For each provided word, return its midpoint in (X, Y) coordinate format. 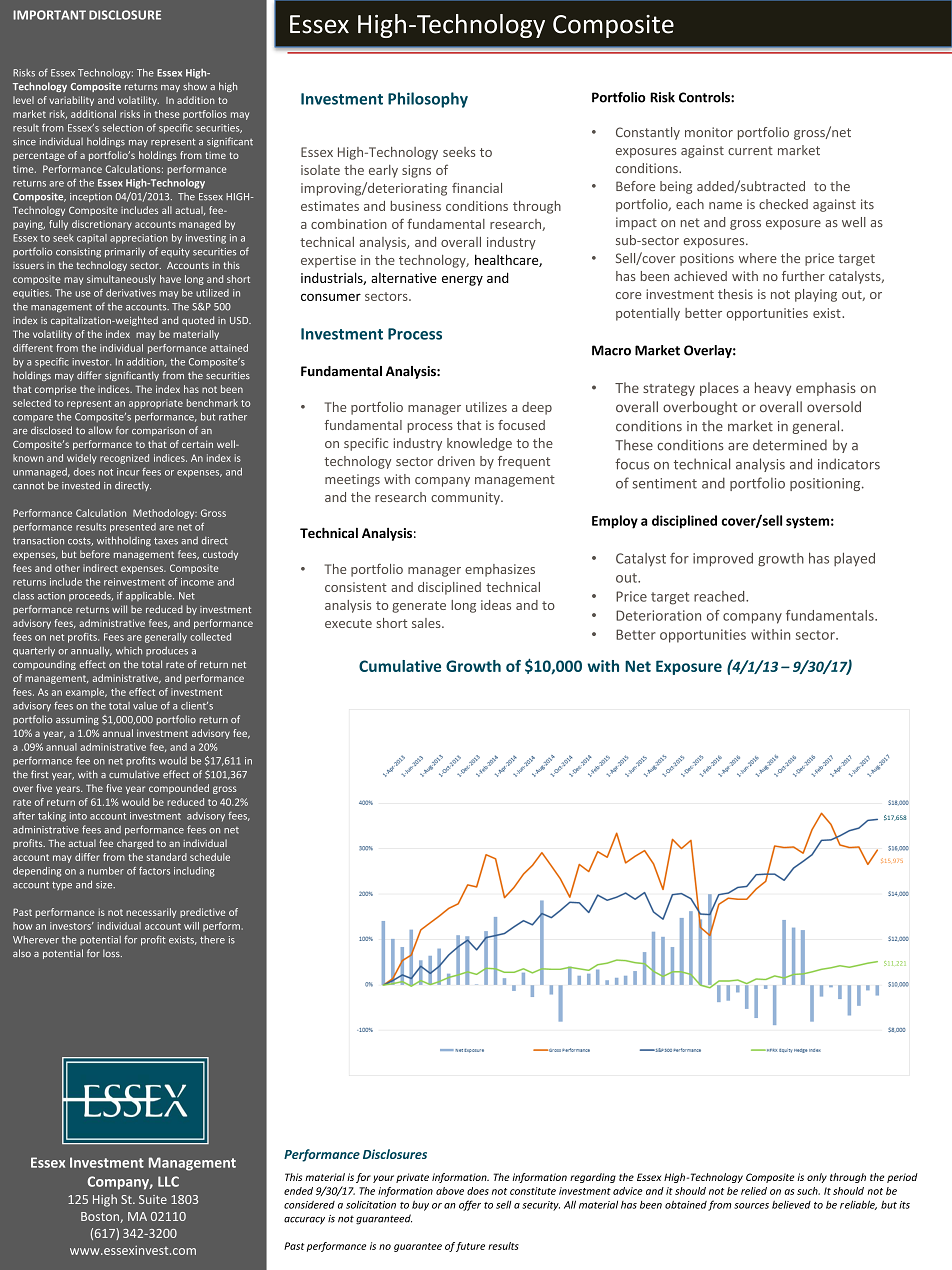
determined (790, 445)
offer (470, 1205)
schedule (210, 857)
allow (100, 430)
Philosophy (428, 100)
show (195, 86)
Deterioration (658, 615)
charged (135, 844)
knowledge (479, 444)
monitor (709, 132)
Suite (153, 1199)
